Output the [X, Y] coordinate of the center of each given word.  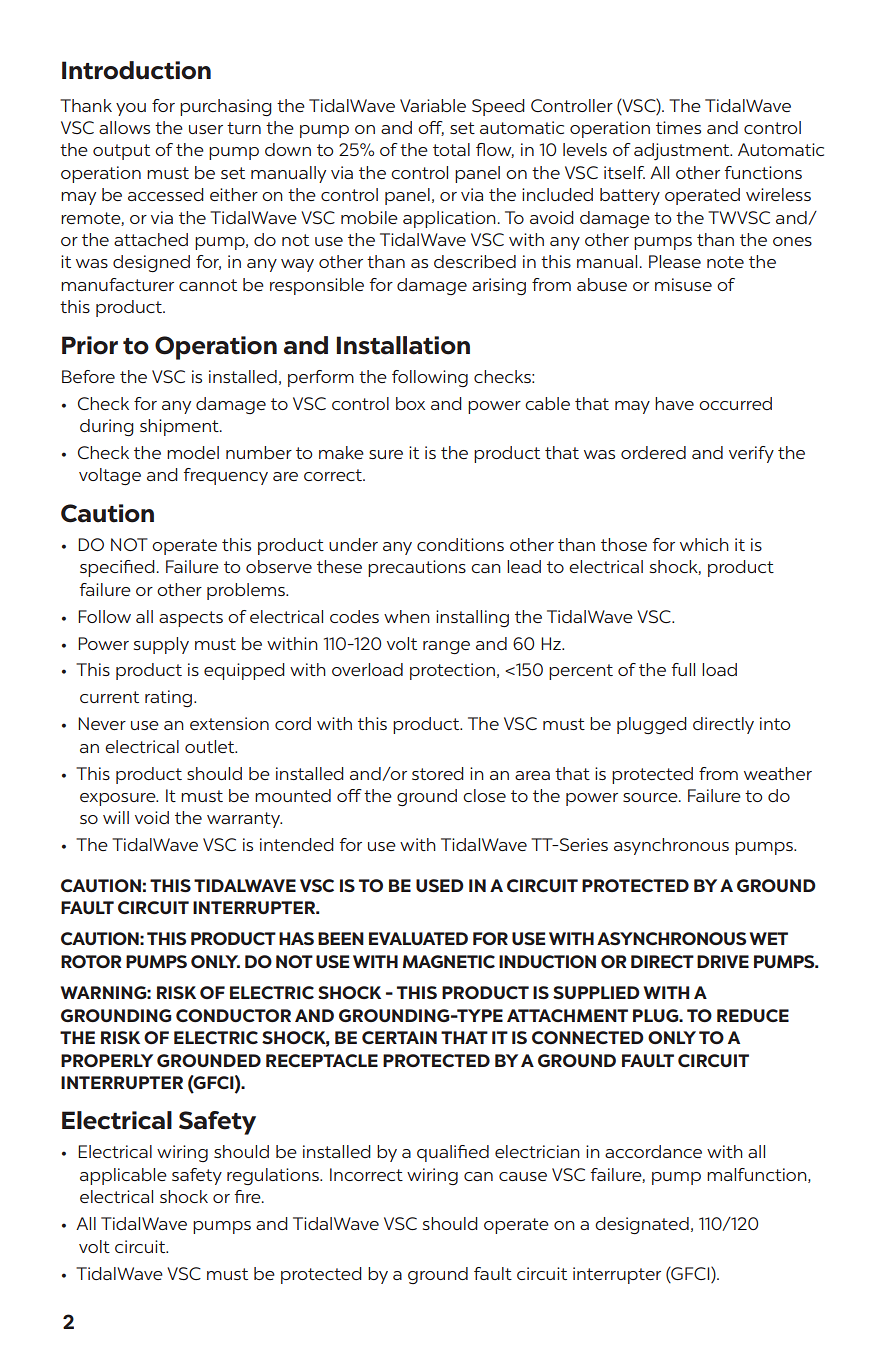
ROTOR [91, 961]
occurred [735, 403]
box [410, 403]
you [131, 109]
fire [248, 1196]
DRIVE [723, 961]
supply [161, 645]
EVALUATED [418, 938]
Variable [433, 105]
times [678, 127]
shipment [180, 427]
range [446, 647]
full [683, 669]
